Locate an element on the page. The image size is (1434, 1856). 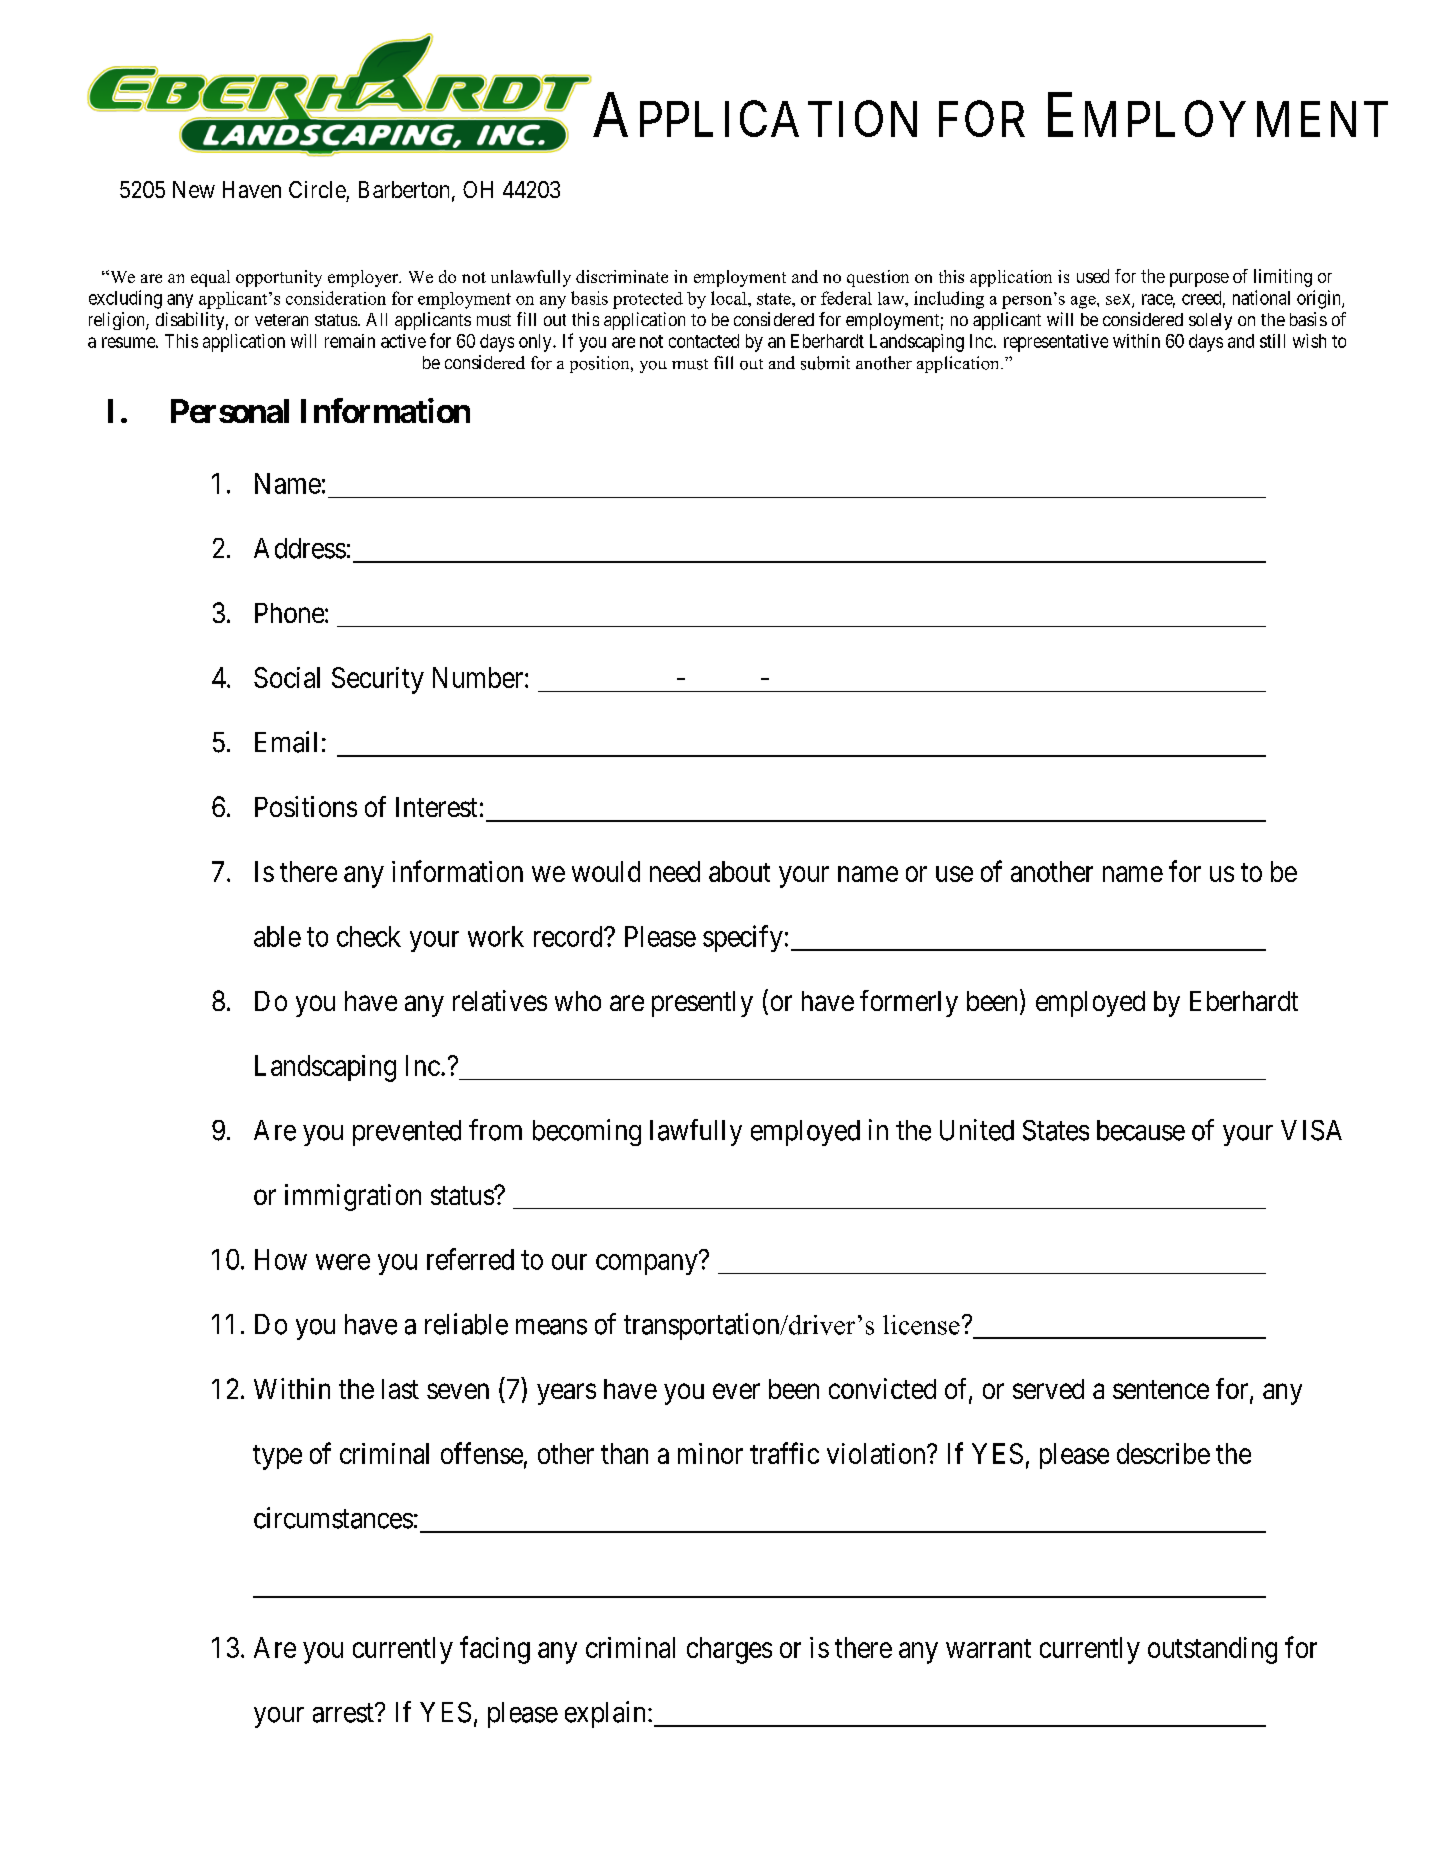
opportunity is located at coordinates (279, 278).
